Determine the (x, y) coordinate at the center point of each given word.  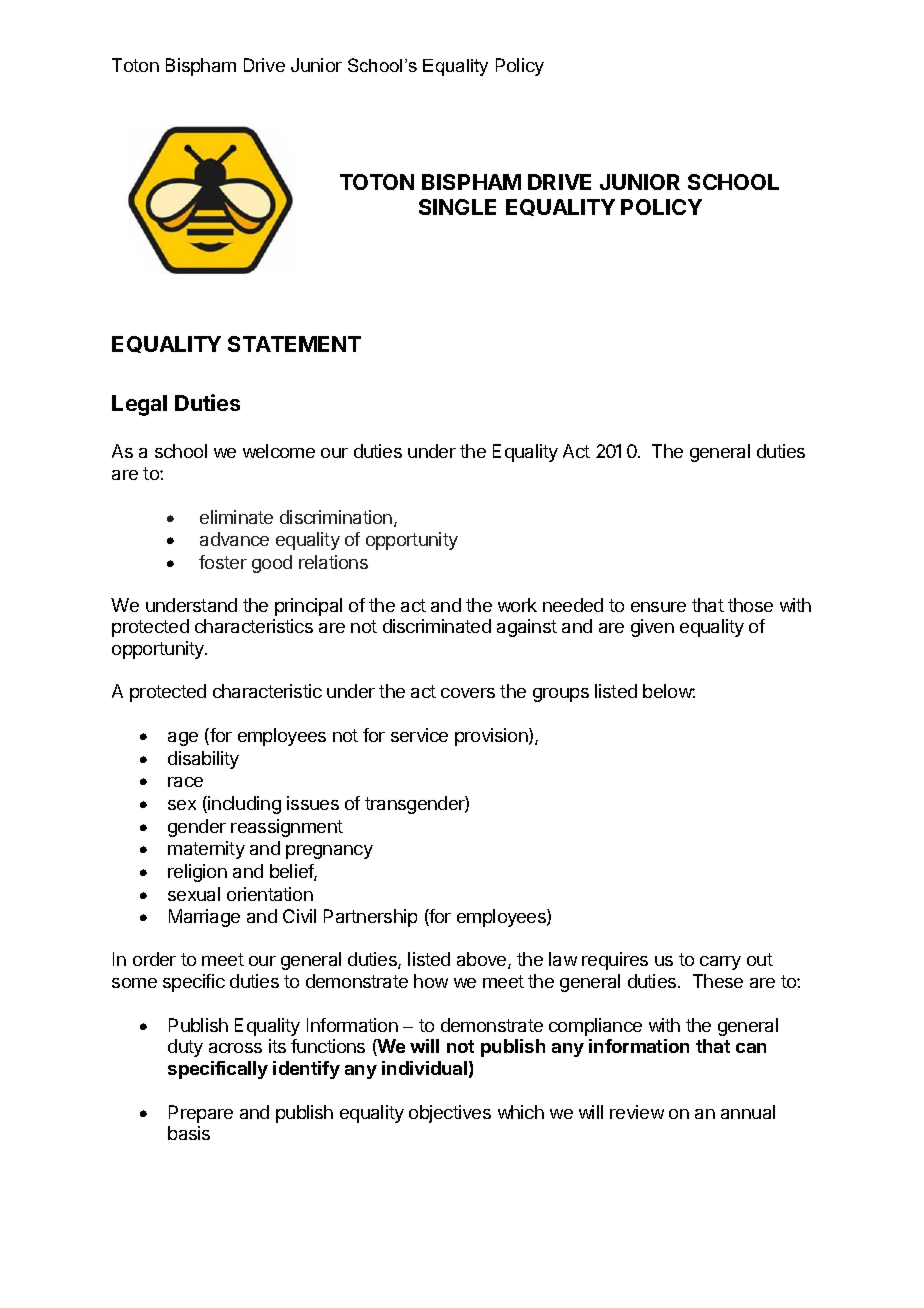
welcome (279, 451)
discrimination (336, 517)
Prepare (201, 1114)
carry (720, 963)
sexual (194, 894)
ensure (658, 607)
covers (468, 693)
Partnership (370, 918)
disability (203, 760)
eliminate (236, 517)
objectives (450, 1114)
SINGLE (457, 207)
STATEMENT (294, 344)
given (652, 628)
